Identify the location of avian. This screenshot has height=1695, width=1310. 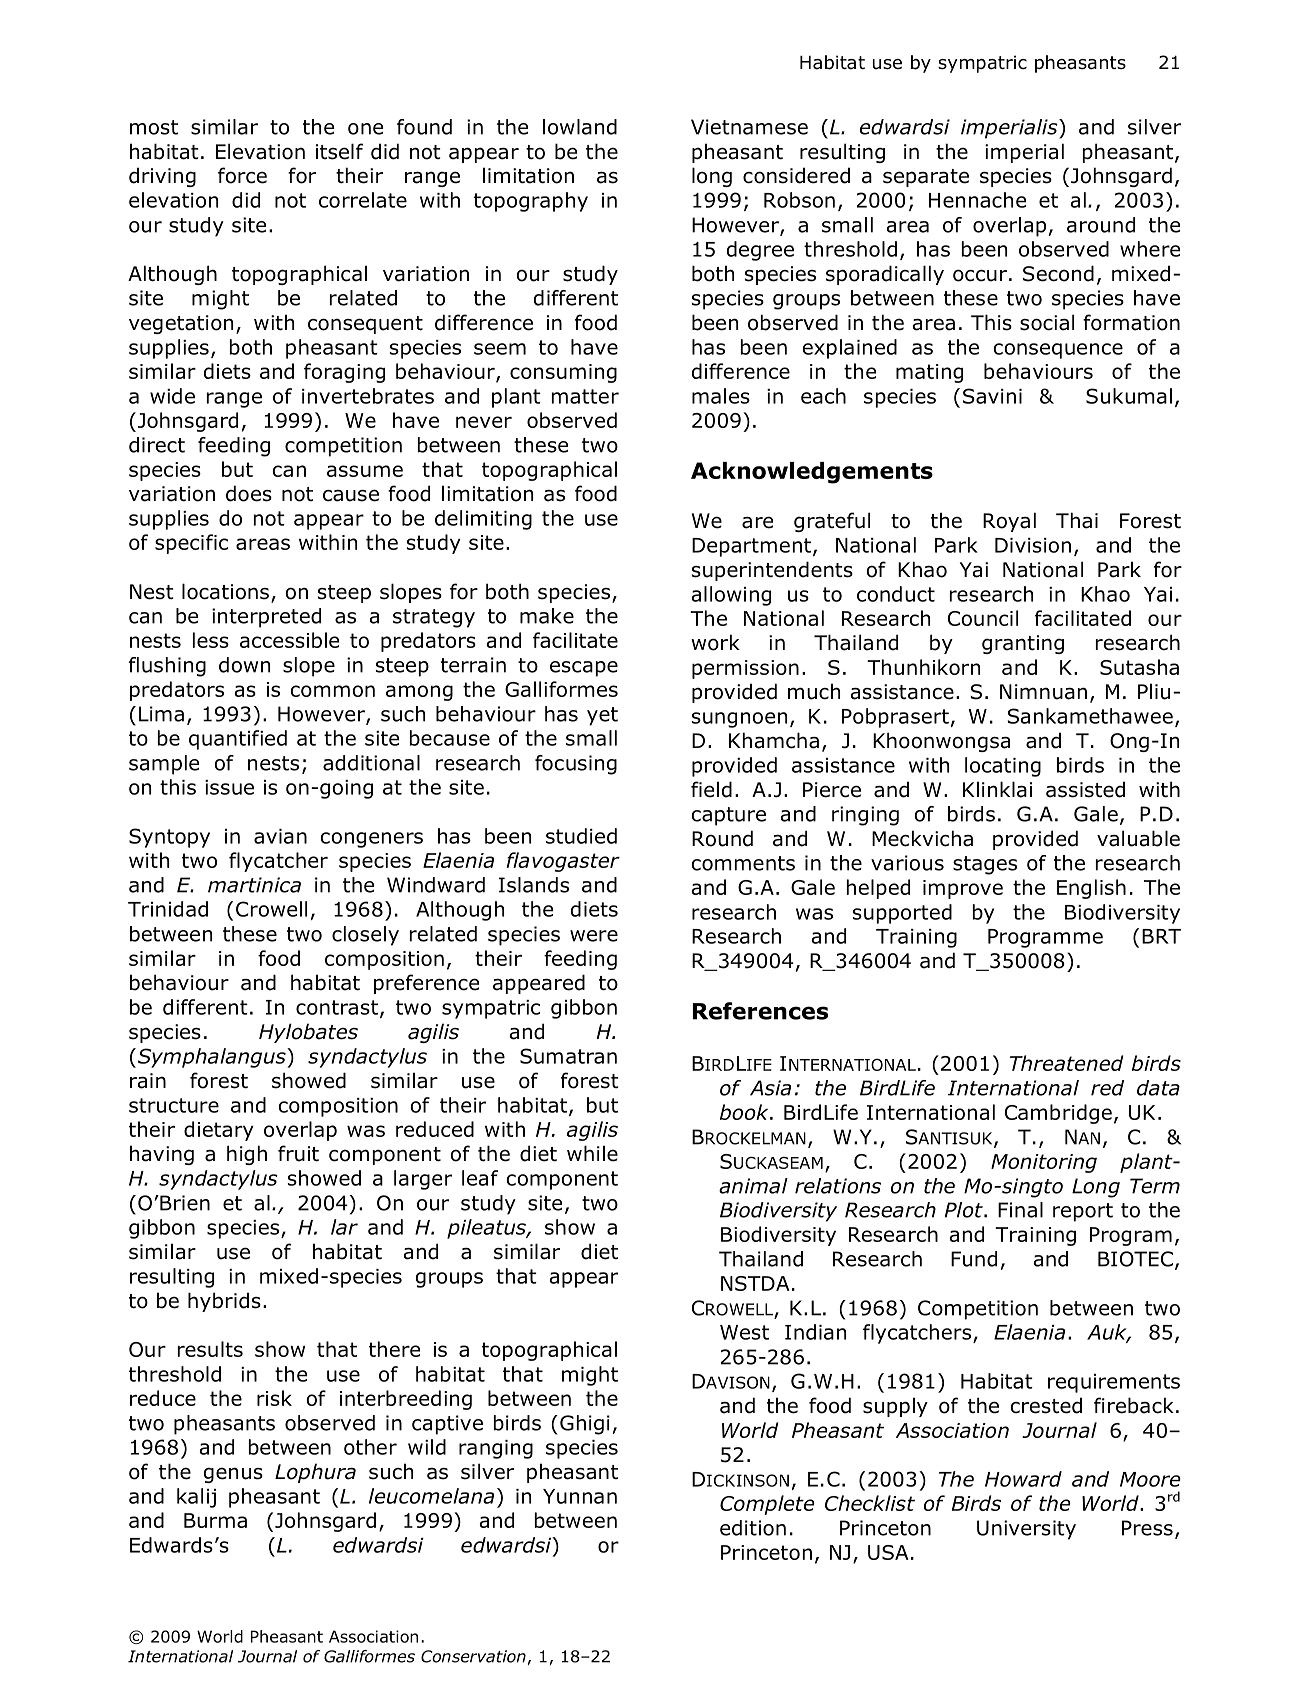
(280, 836).
